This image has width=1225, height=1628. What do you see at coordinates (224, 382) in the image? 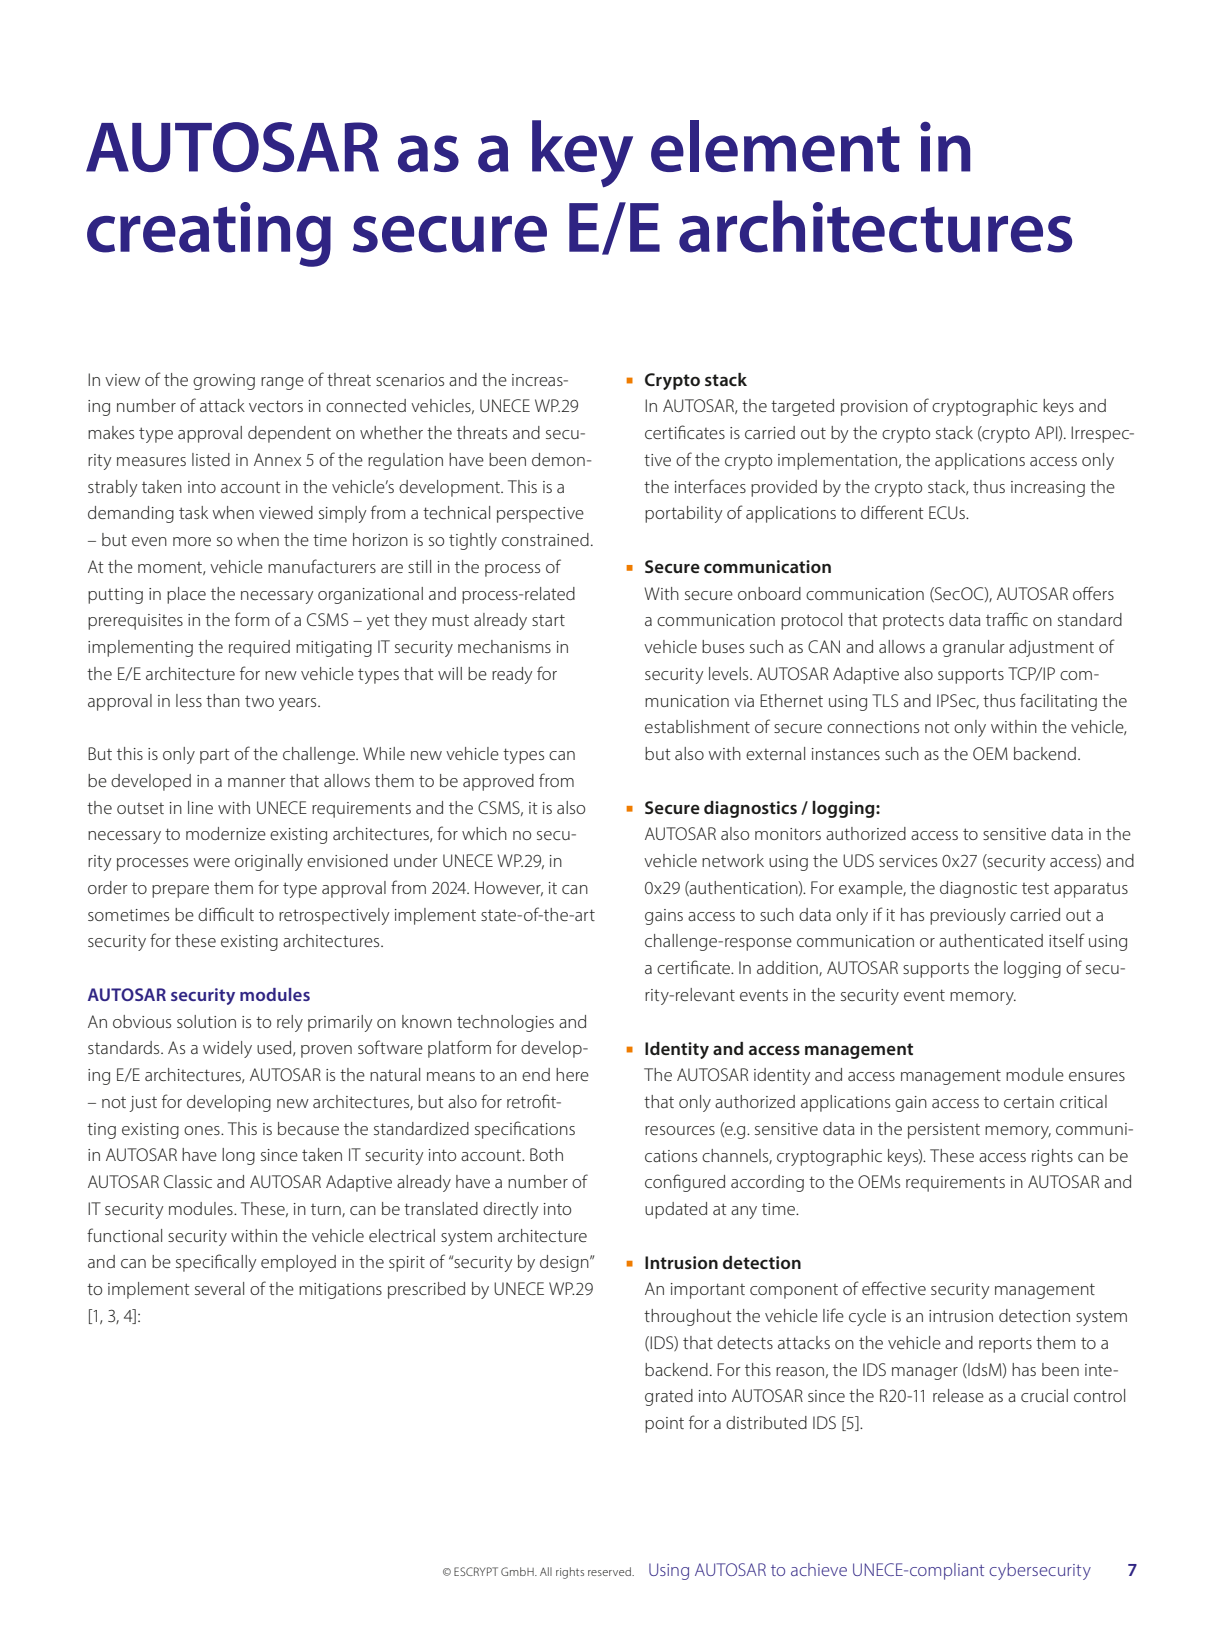
I see `growing` at bounding box center [224, 382].
